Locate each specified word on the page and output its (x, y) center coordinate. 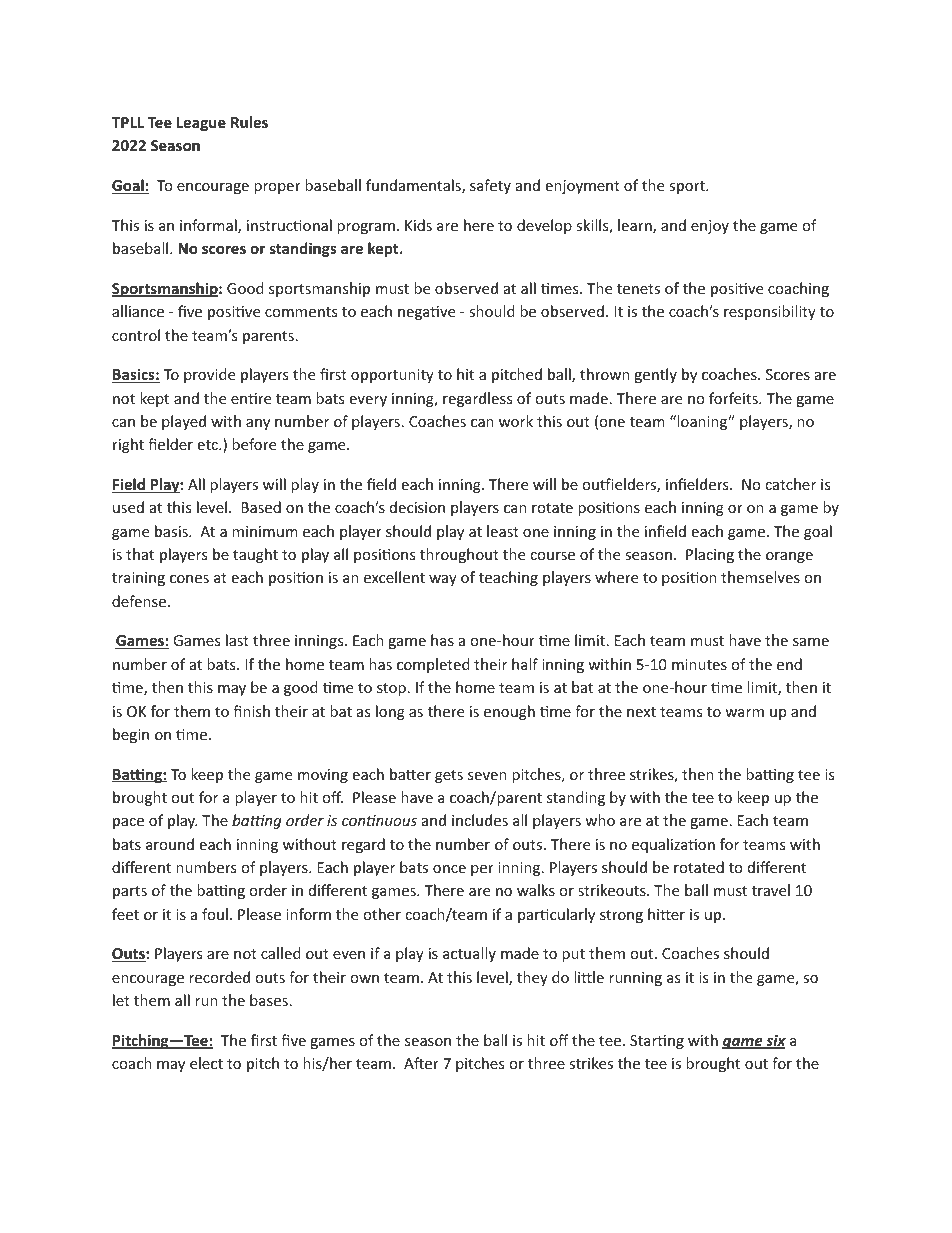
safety (490, 186)
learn (636, 226)
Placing (710, 555)
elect (206, 1063)
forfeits (734, 398)
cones (189, 579)
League (201, 124)
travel (771, 890)
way (443, 580)
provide (209, 375)
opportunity (392, 376)
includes (480, 820)
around (170, 844)
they (532, 978)
